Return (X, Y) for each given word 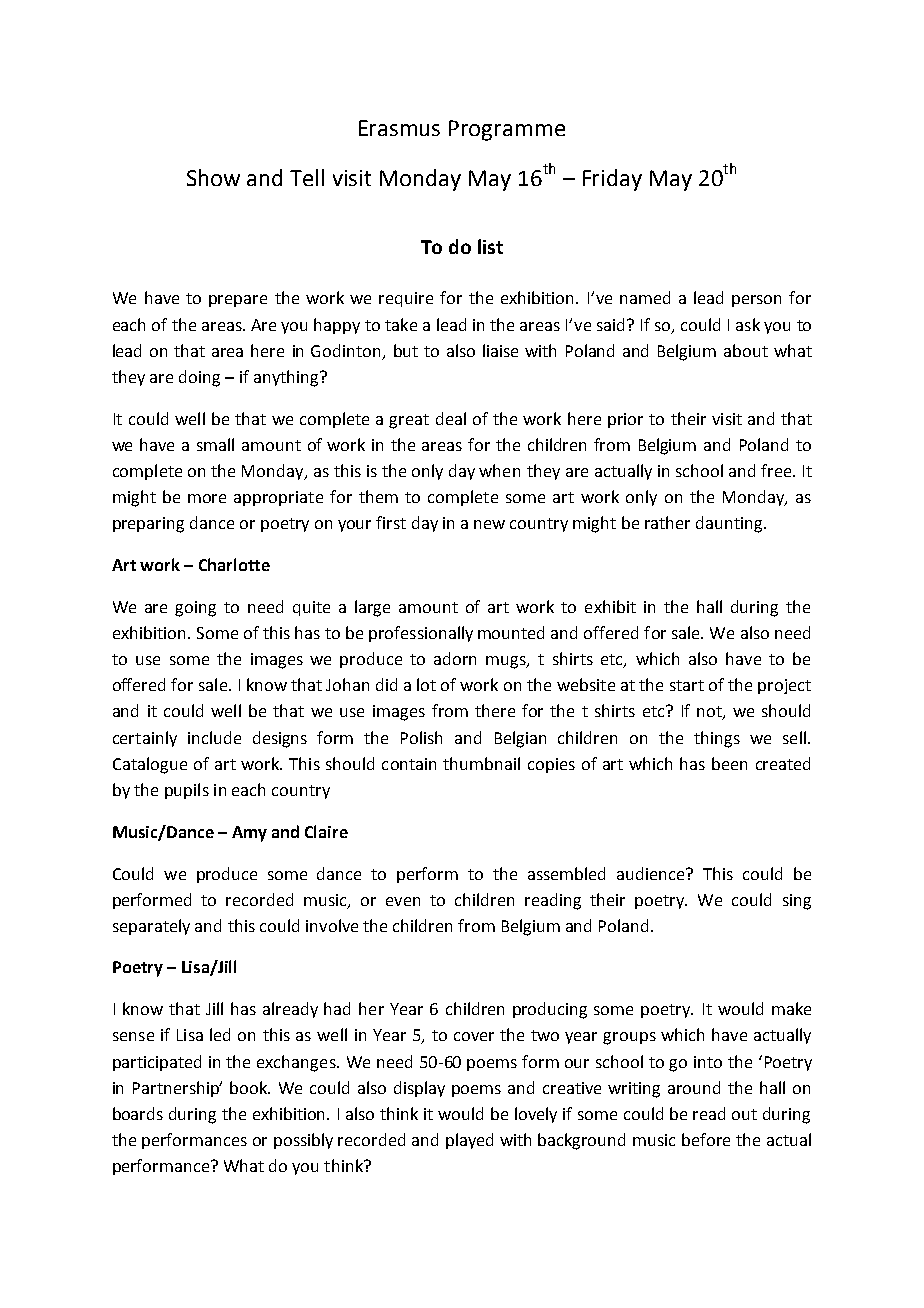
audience (652, 873)
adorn (455, 658)
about (746, 350)
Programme (507, 130)
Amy (249, 834)
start (687, 685)
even (403, 901)
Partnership (177, 1089)
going (195, 609)
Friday (612, 180)
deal (451, 418)
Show (213, 177)
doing (199, 378)
